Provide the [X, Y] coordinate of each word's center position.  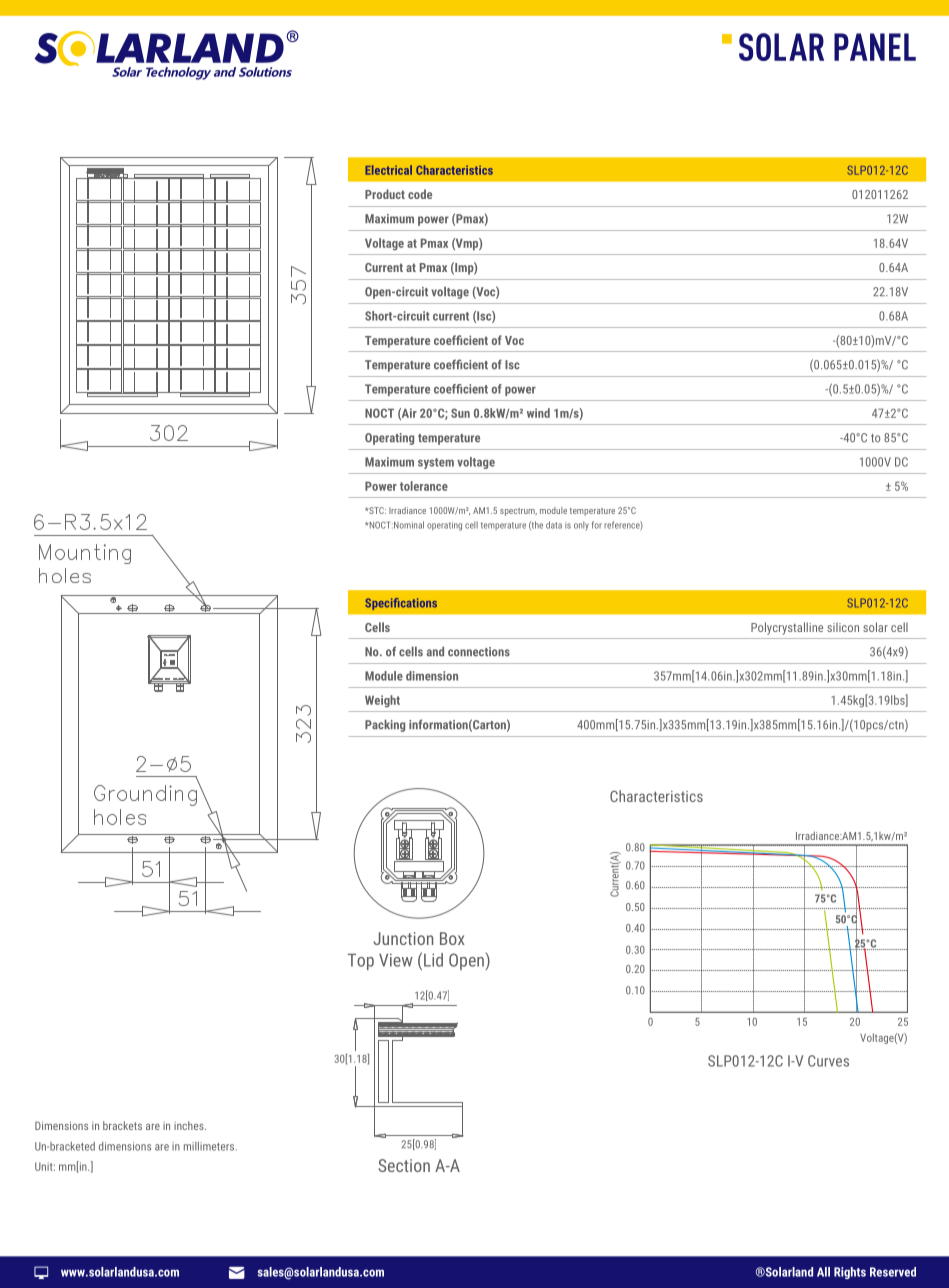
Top [361, 962]
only [581, 526]
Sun [460, 413]
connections [479, 652]
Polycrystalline [787, 628]
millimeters [210, 1146]
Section [404, 1165]
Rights [850, 1273]
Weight [382, 701]
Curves [828, 1061]
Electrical [388, 170]
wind [538, 413]
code [420, 194]
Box [452, 938]
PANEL [875, 47]
